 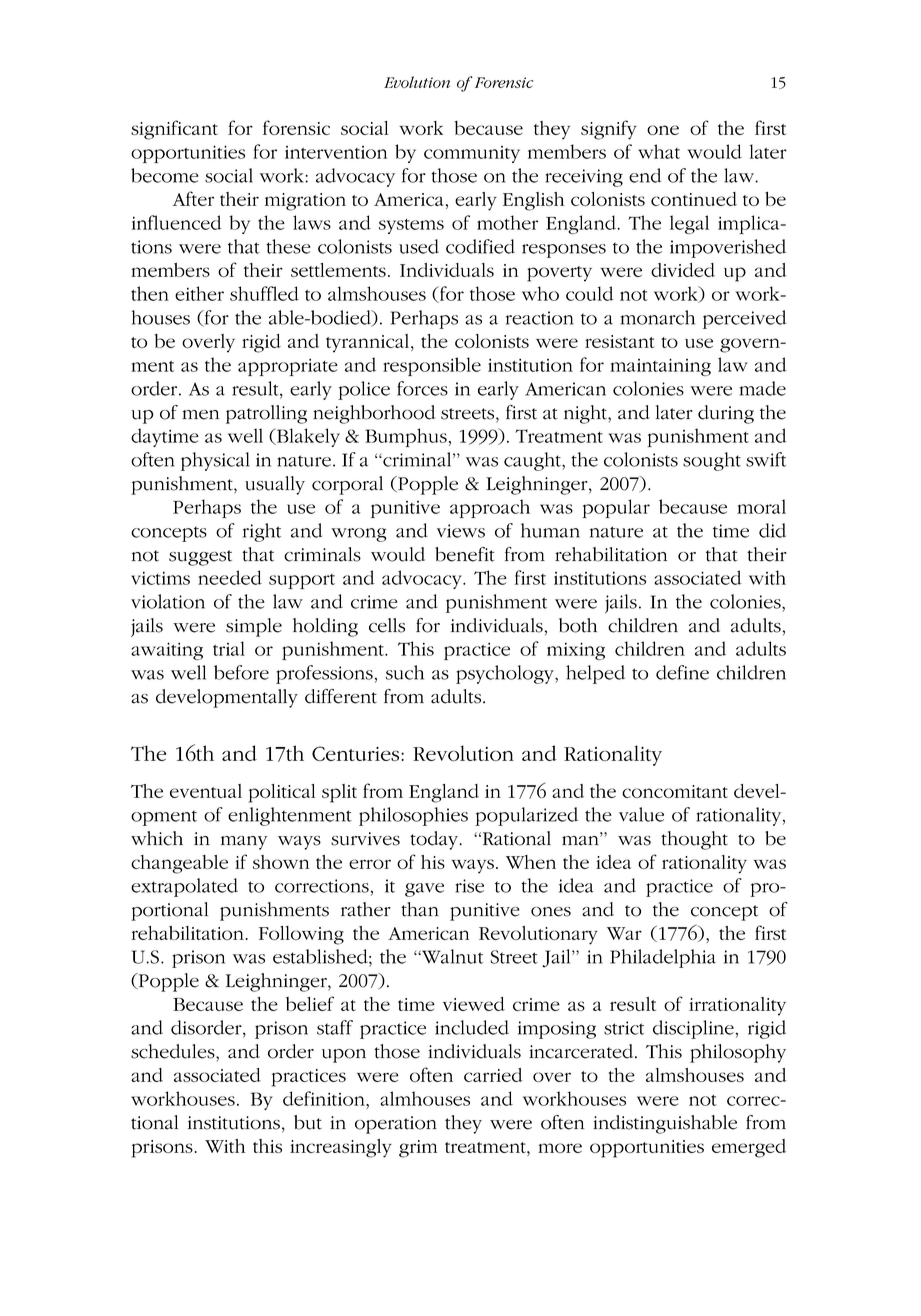 What do you see at coordinates (418, 1149) in the screenshot?
I see `grim` at bounding box center [418, 1149].
